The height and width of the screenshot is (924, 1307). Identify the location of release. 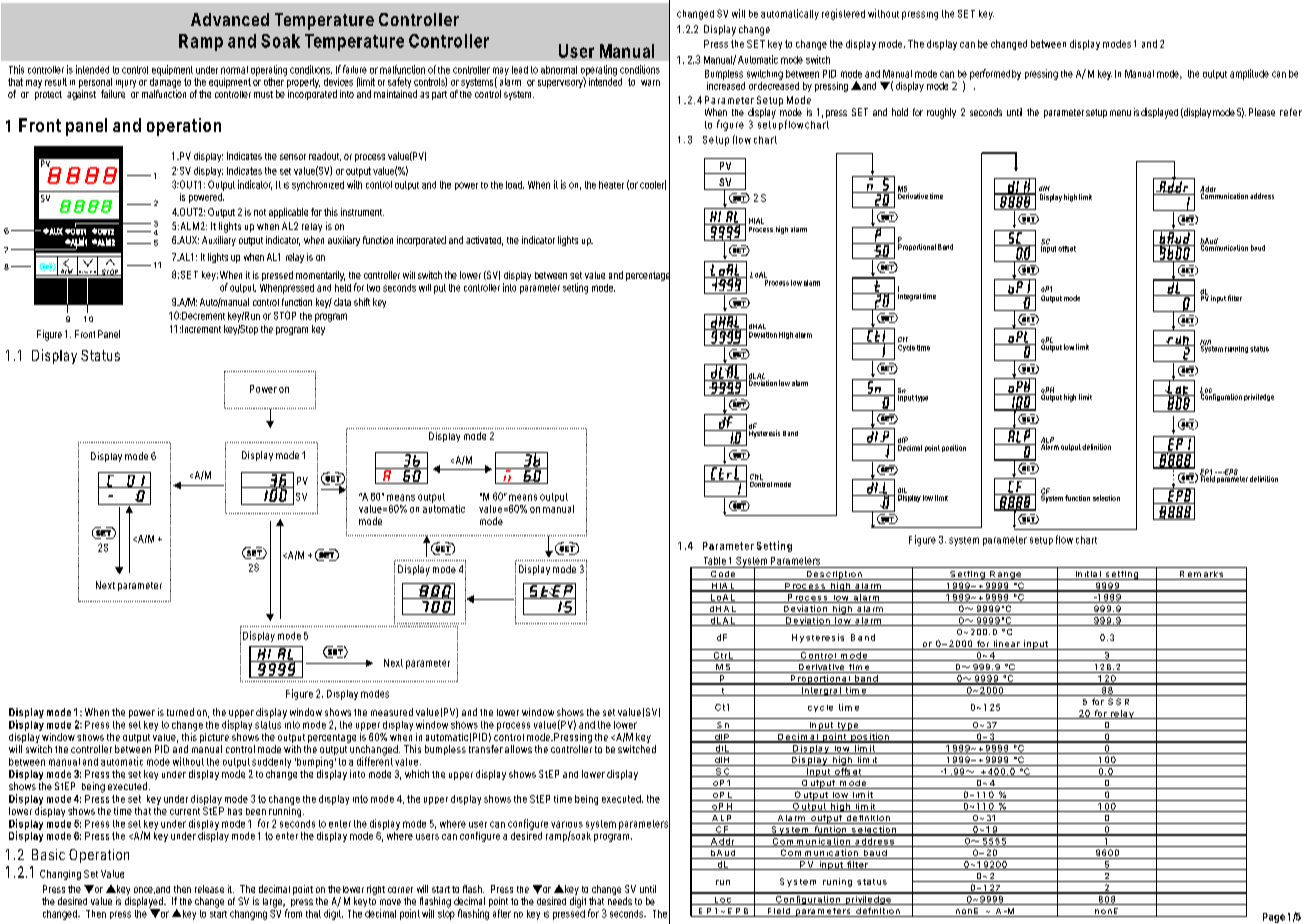
(209, 889).
